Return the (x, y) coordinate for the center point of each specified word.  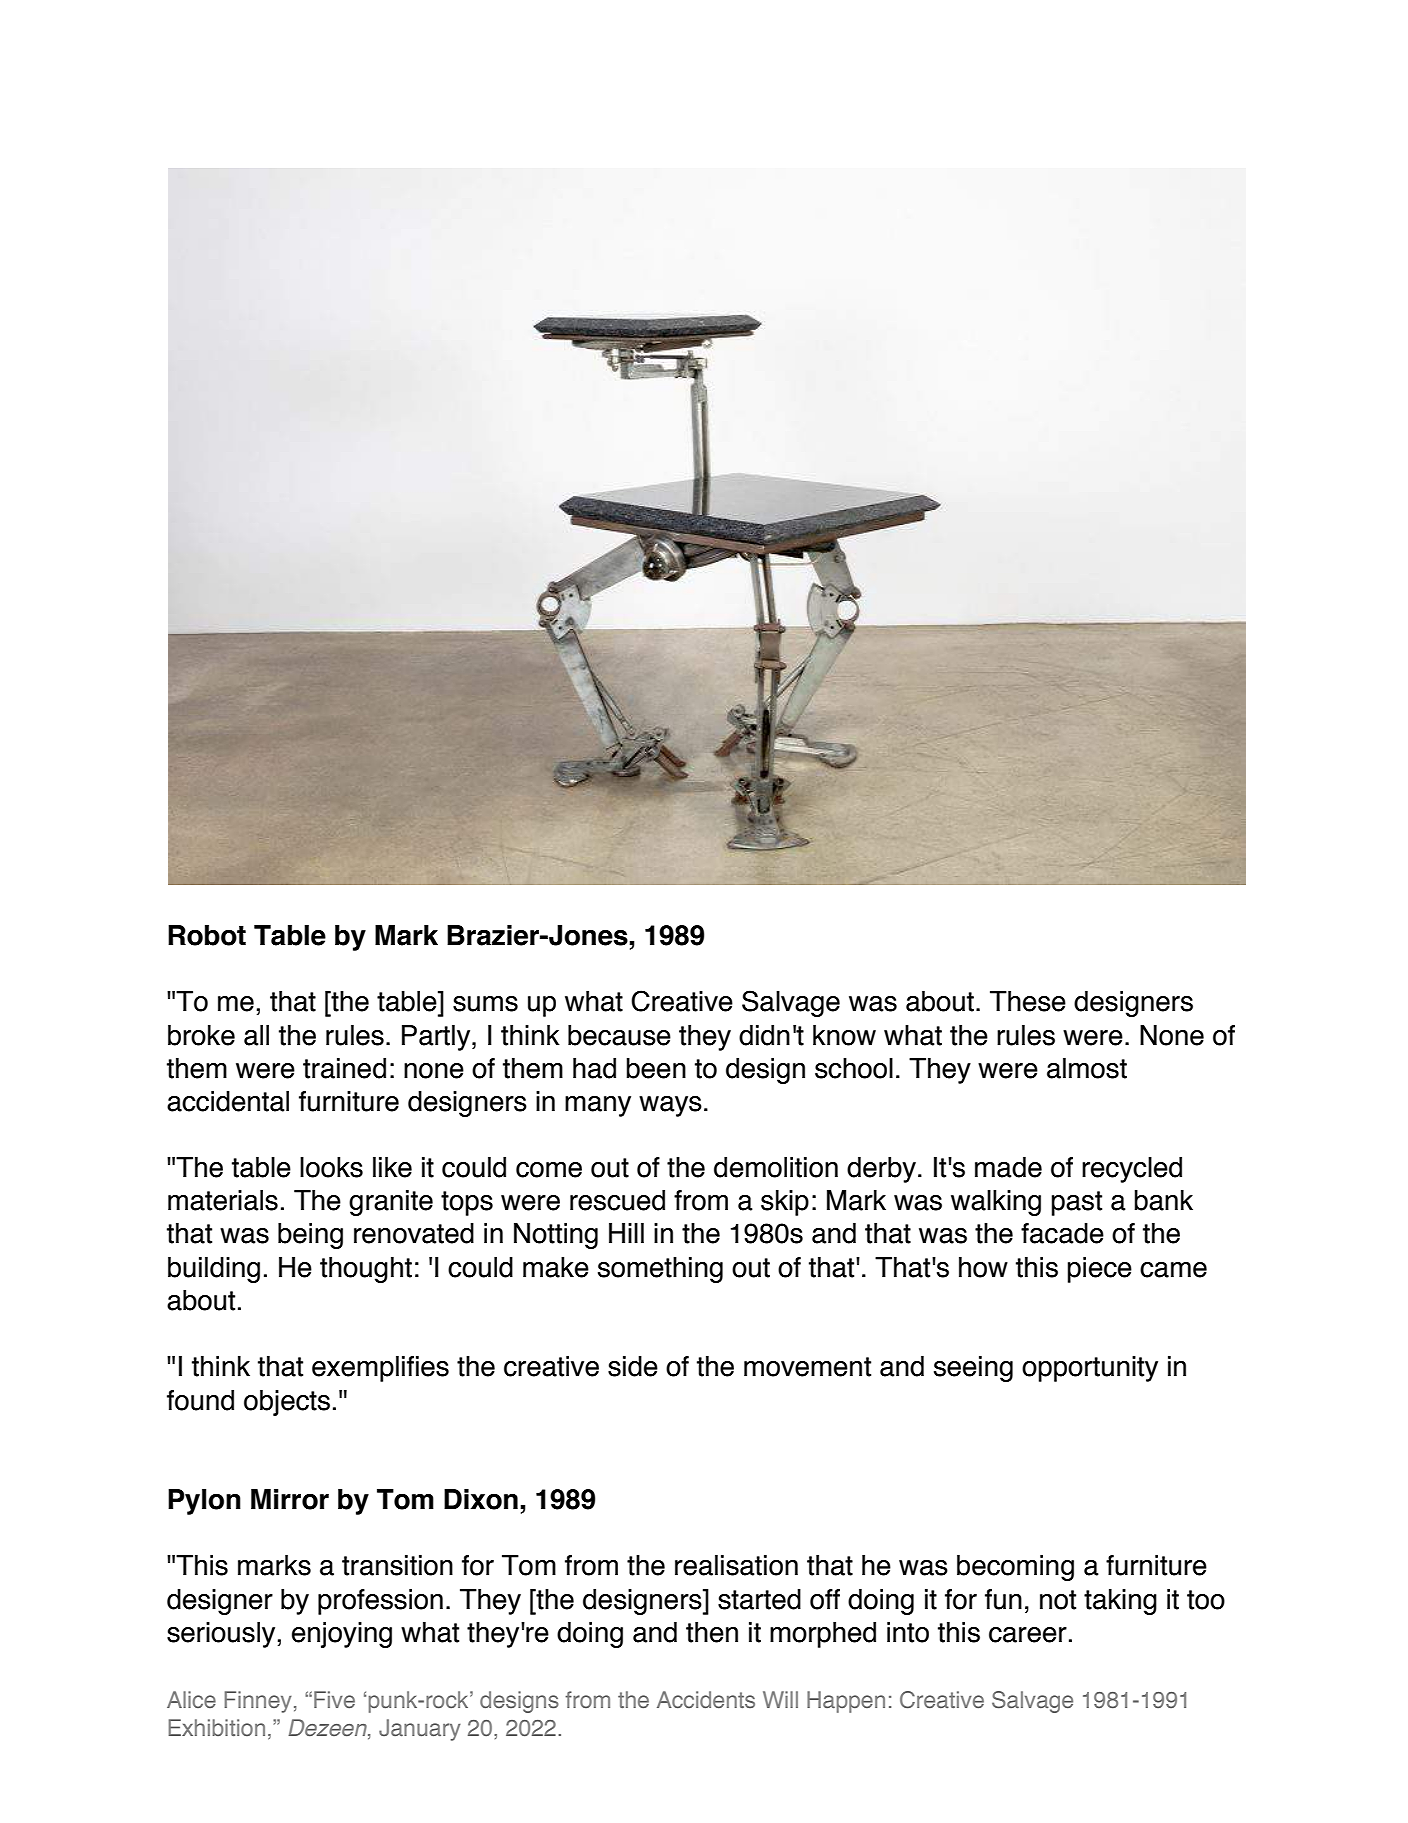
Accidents (706, 1699)
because (619, 1035)
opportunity (1090, 1369)
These (1028, 1001)
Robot (207, 935)
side (633, 1366)
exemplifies (380, 1369)
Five (334, 1699)
